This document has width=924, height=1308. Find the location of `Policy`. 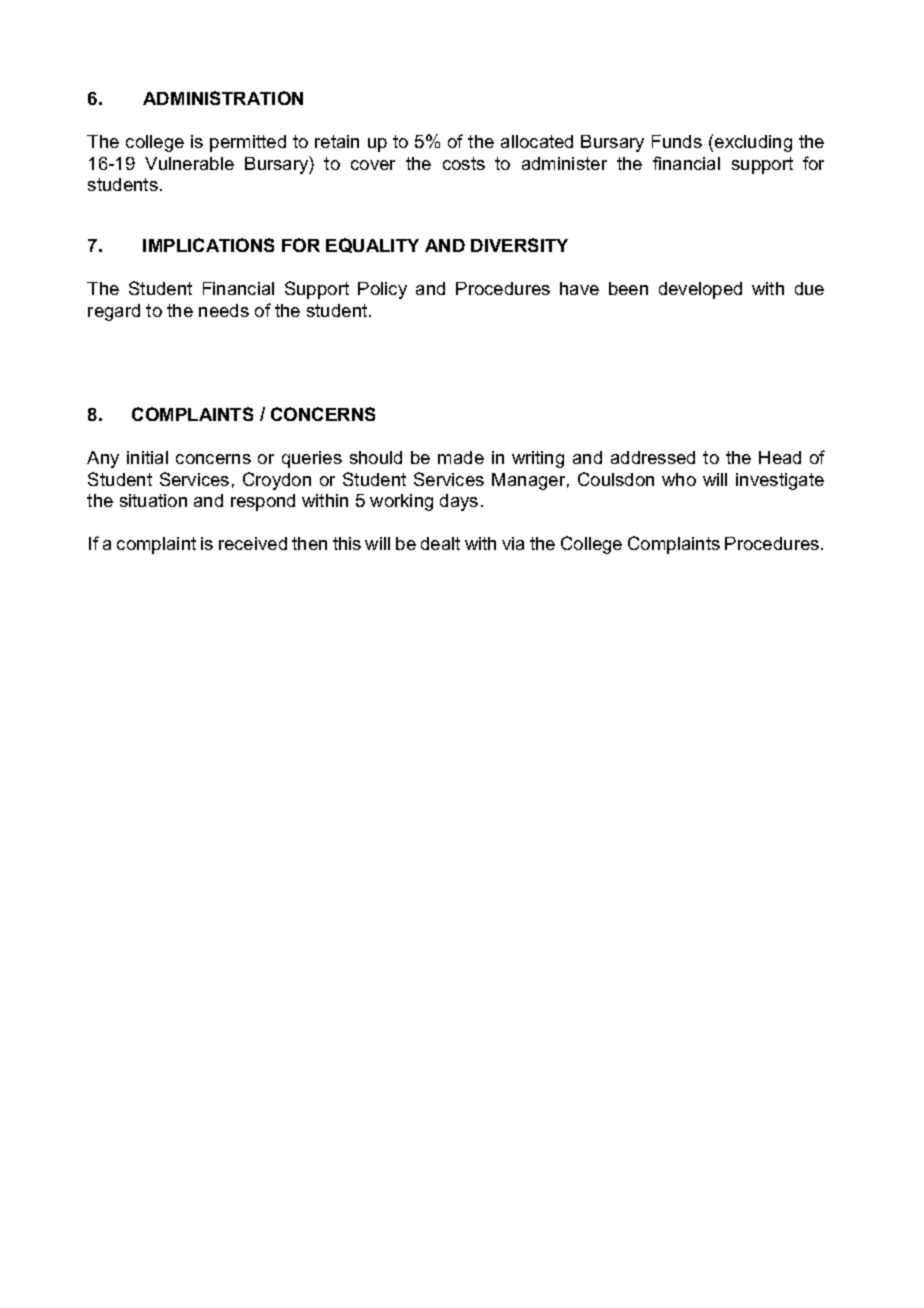

Policy is located at coordinates (382, 290).
